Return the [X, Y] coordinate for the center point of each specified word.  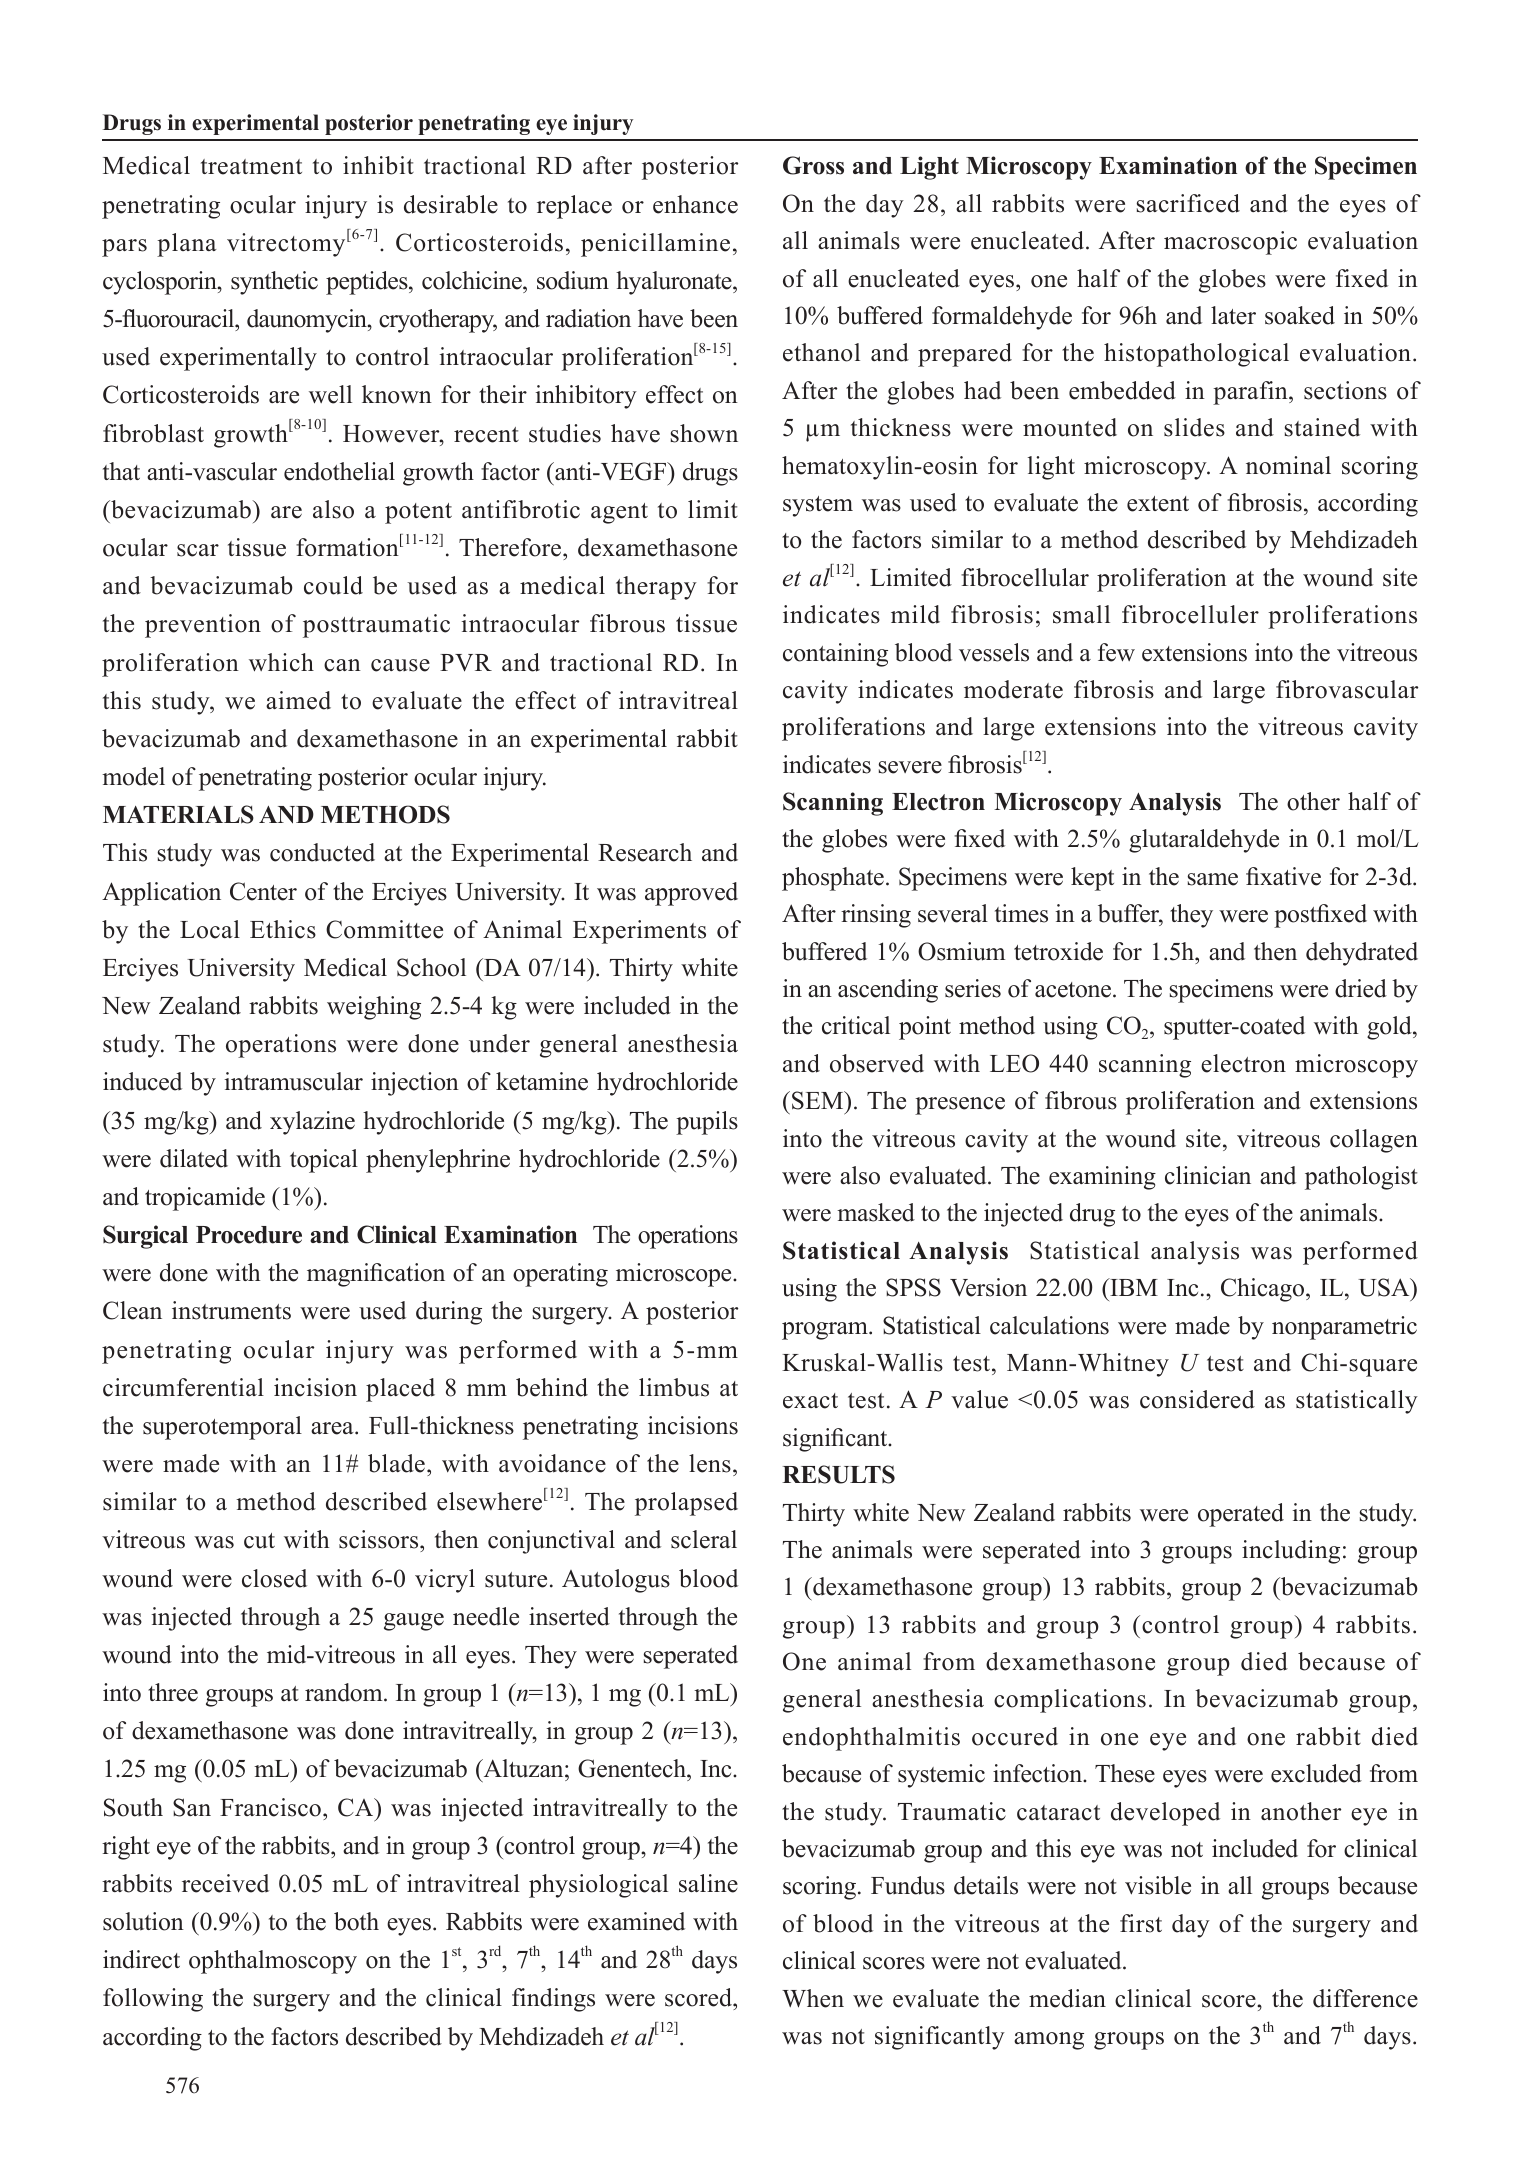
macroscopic [1230, 243]
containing [835, 655]
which [281, 662]
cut [259, 1541]
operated [1241, 1515]
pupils [707, 1123]
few [1116, 652]
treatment [251, 167]
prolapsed [686, 1504]
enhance [695, 204]
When [813, 1998]
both [356, 1921]
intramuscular [294, 1081]
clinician [1208, 1175]
